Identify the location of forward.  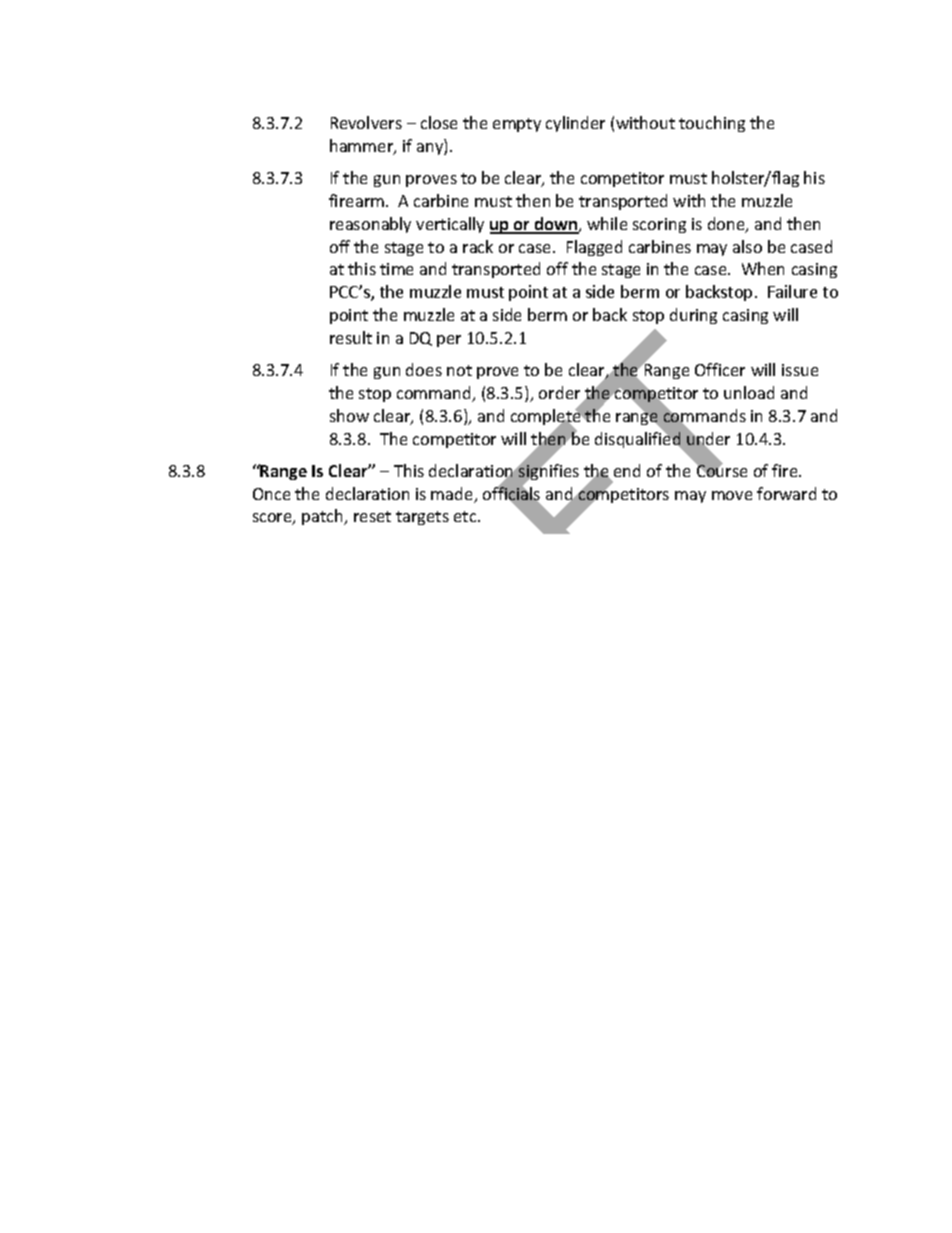
(786, 493).
